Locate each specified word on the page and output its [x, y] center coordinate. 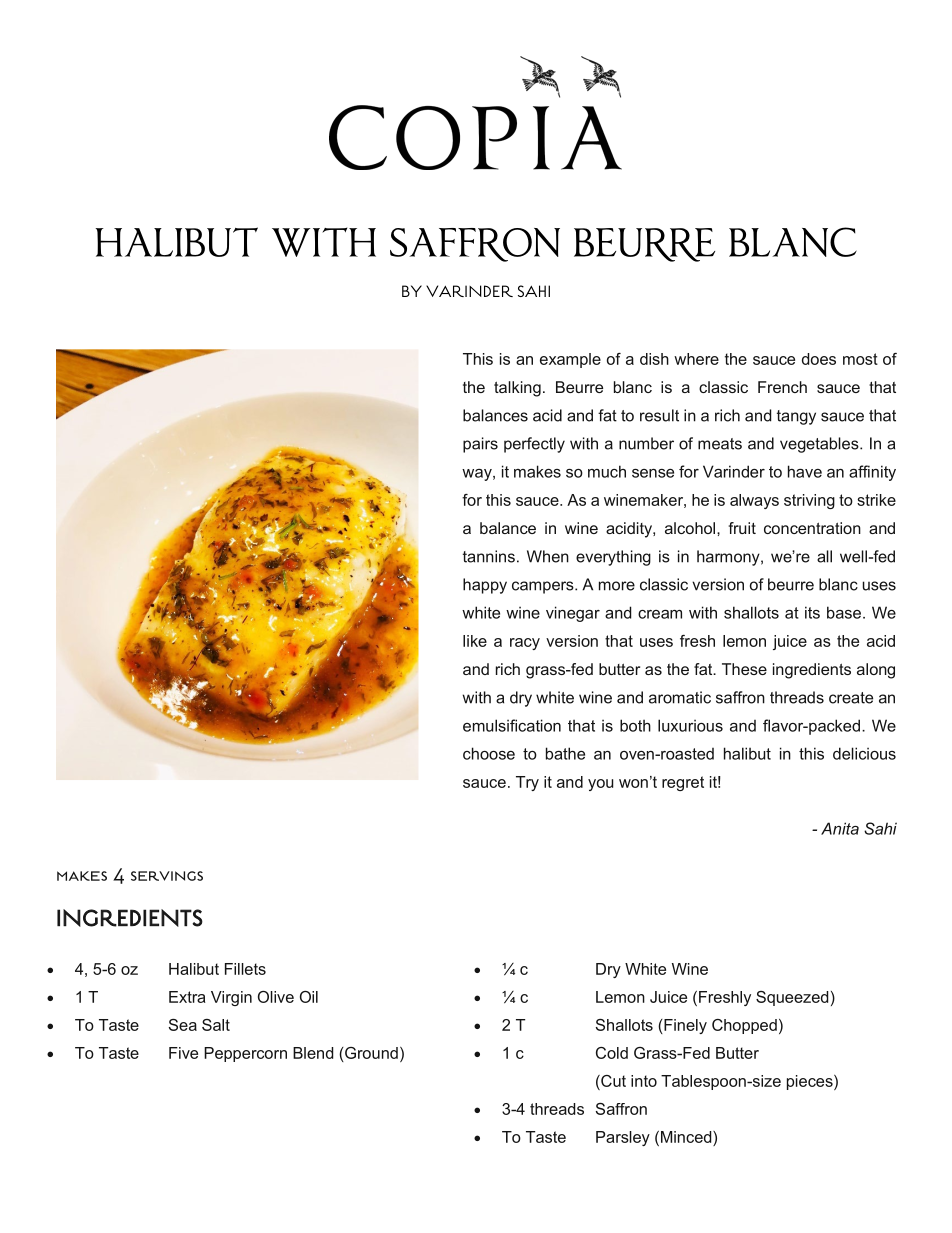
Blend [313, 1053]
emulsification [512, 725]
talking [517, 389]
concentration [812, 528]
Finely [684, 1026]
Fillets [245, 969]
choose [489, 753]
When [548, 556]
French [782, 387]
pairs [480, 445]
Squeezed [792, 998]
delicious [864, 753]
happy [485, 586]
